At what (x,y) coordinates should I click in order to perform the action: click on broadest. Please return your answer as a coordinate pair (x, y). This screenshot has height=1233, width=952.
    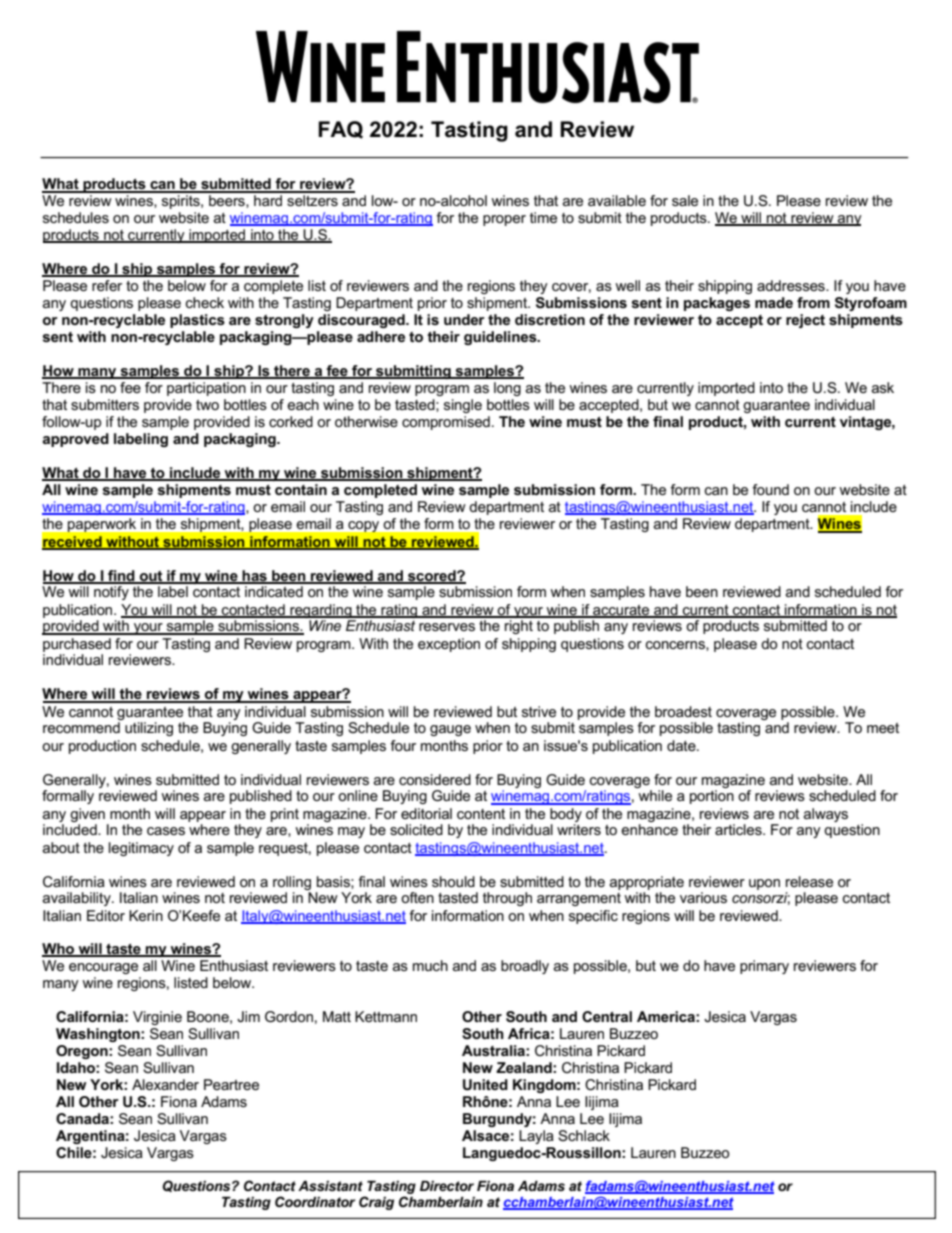
    Looking at the image, I should click on (683, 711).
